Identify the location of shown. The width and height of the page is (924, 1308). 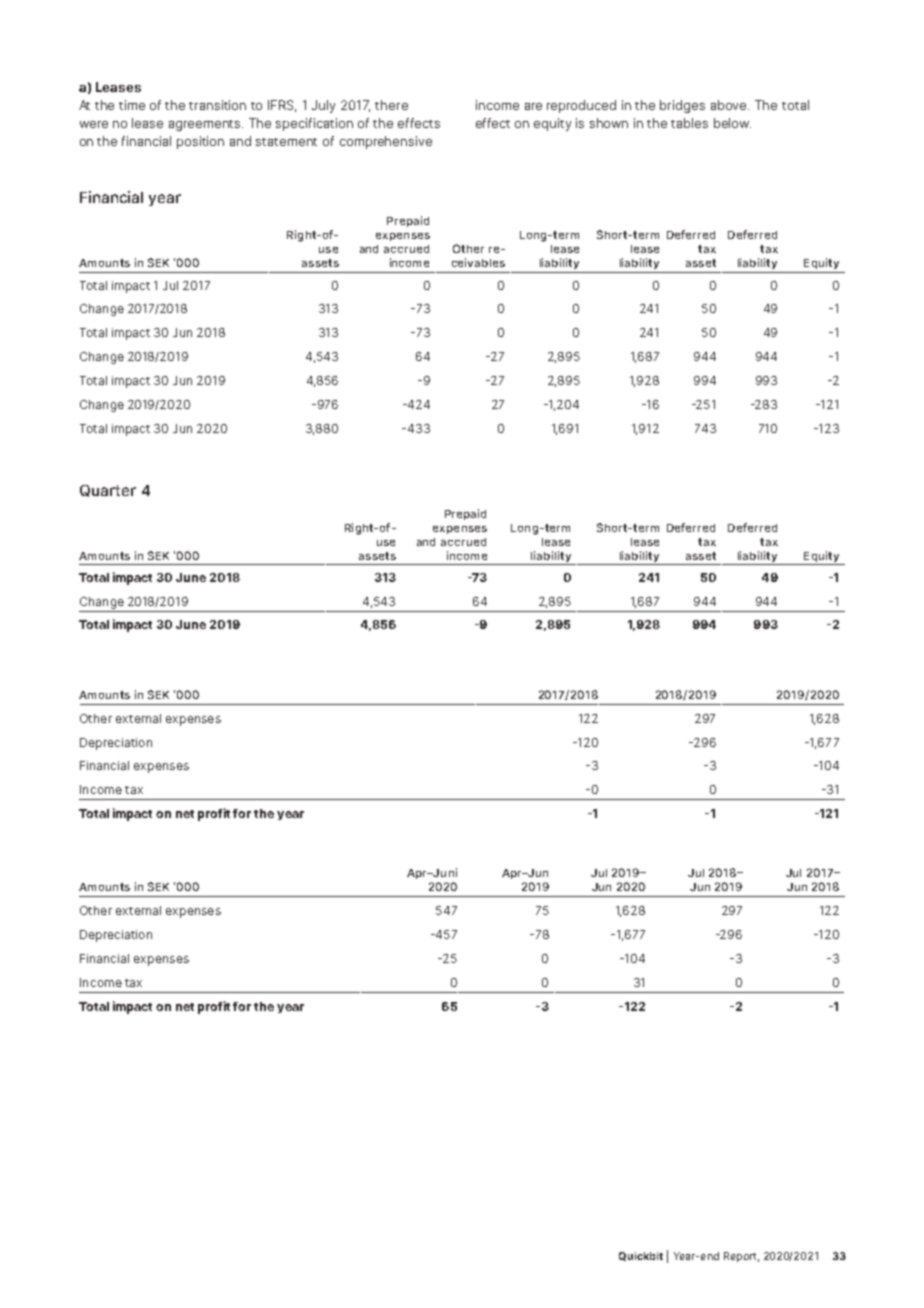
(609, 123).
